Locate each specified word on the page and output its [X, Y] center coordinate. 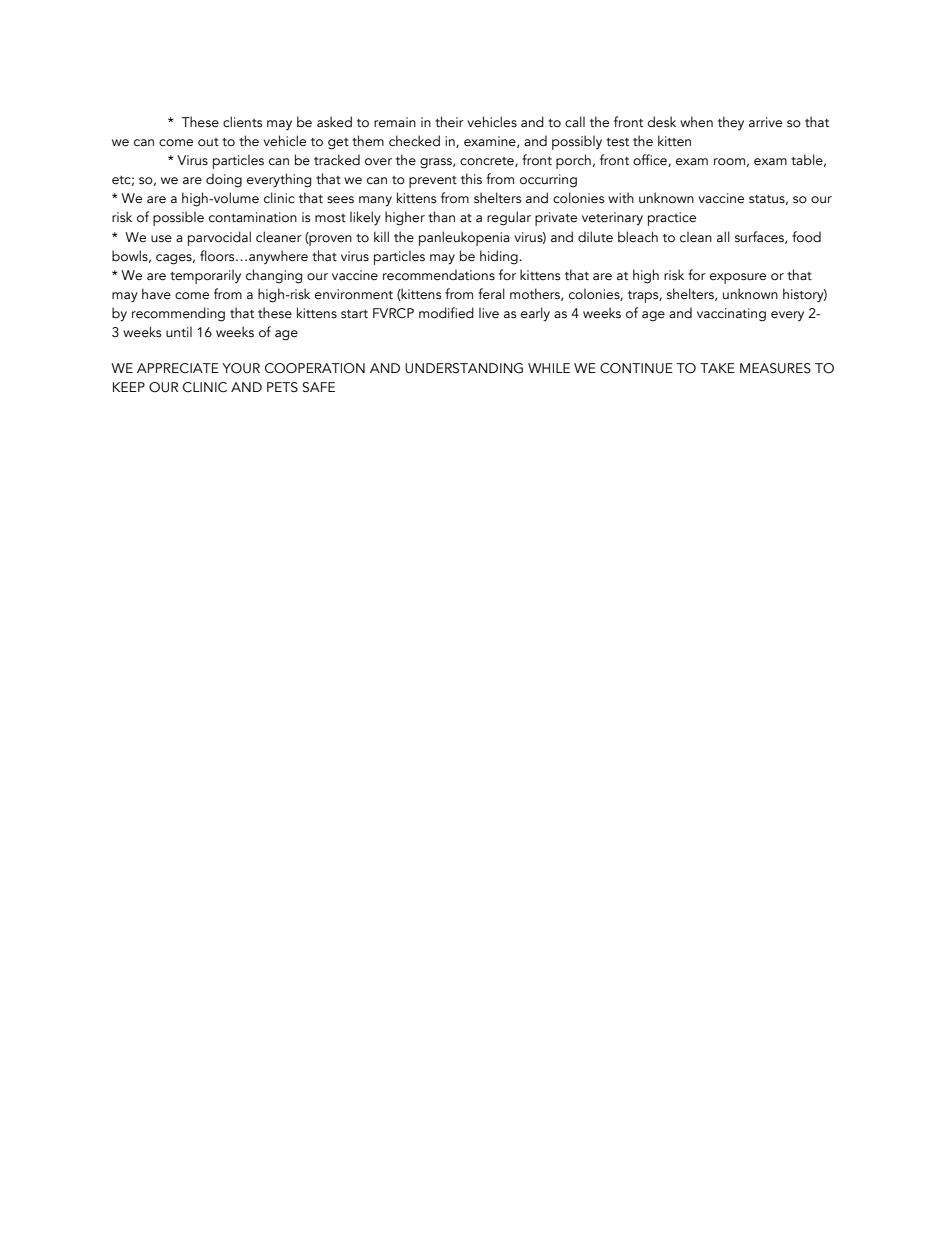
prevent [433, 182]
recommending [178, 314]
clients [243, 122]
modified [446, 313]
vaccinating [731, 315]
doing [224, 180]
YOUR [241, 368]
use [161, 239]
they [731, 123]
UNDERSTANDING [464, 368]
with [621, 197]
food [806, 237]
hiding [499, 257]
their [449, 122]
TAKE [717, 368]
